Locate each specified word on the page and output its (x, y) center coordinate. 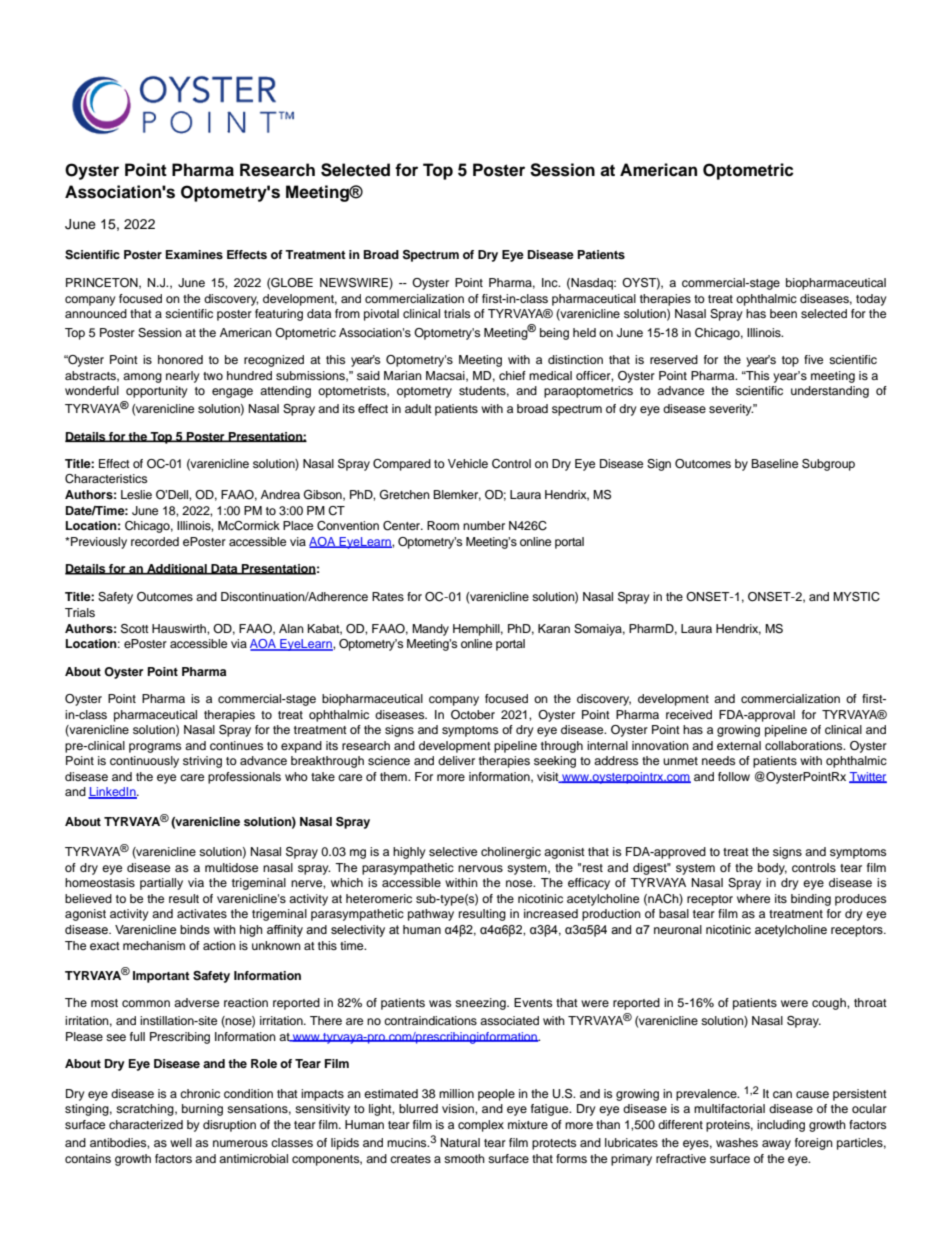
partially (161, 884)
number (484, 525)
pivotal (381, 315)
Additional (177, 569)
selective (453, 851)
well (181, 1142)
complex (481, 1126)
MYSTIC (856, 597)
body (772, 869)
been (783, 313)
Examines (194, 254)
